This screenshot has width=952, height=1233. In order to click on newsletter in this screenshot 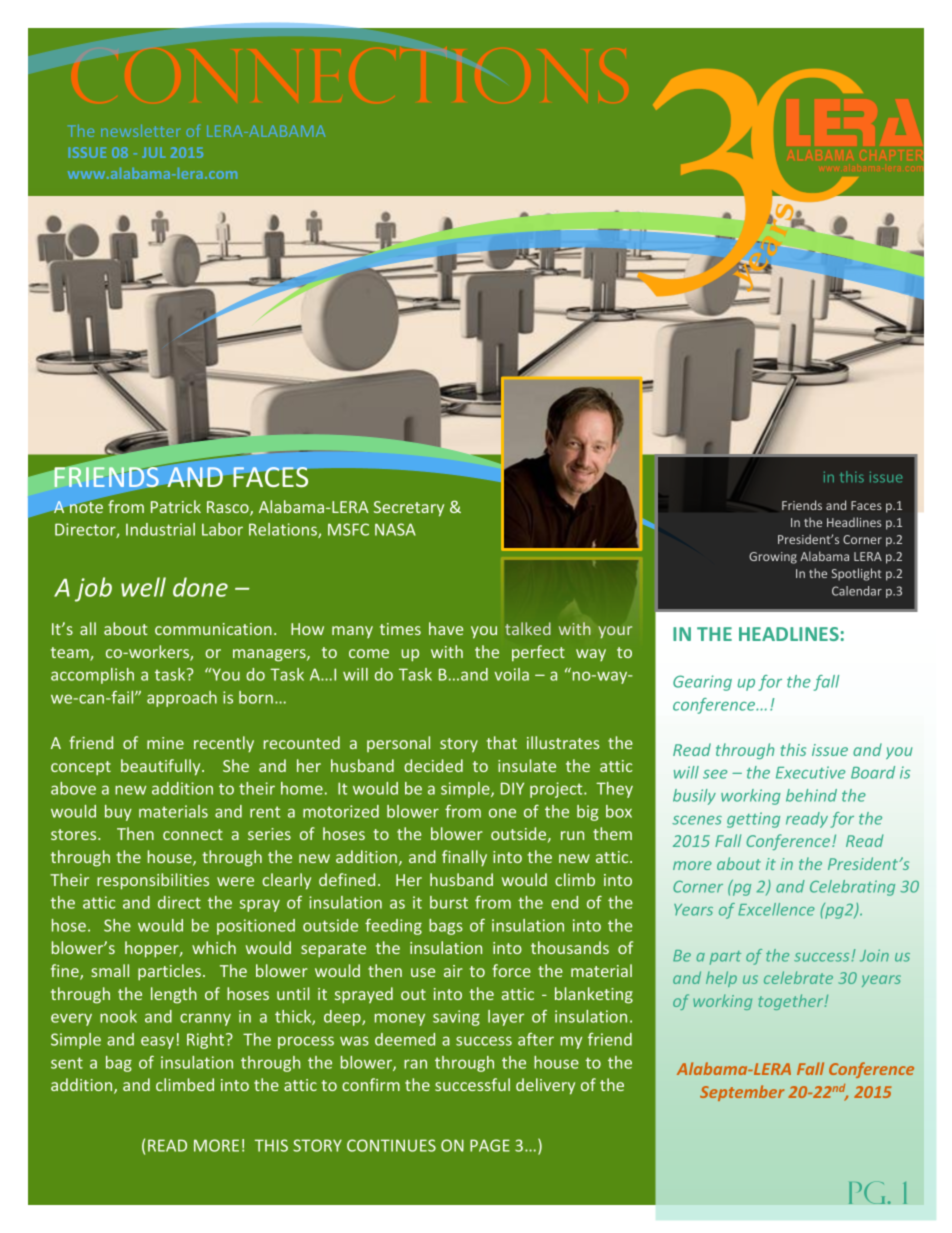, I will do `click(141, 130)`.
